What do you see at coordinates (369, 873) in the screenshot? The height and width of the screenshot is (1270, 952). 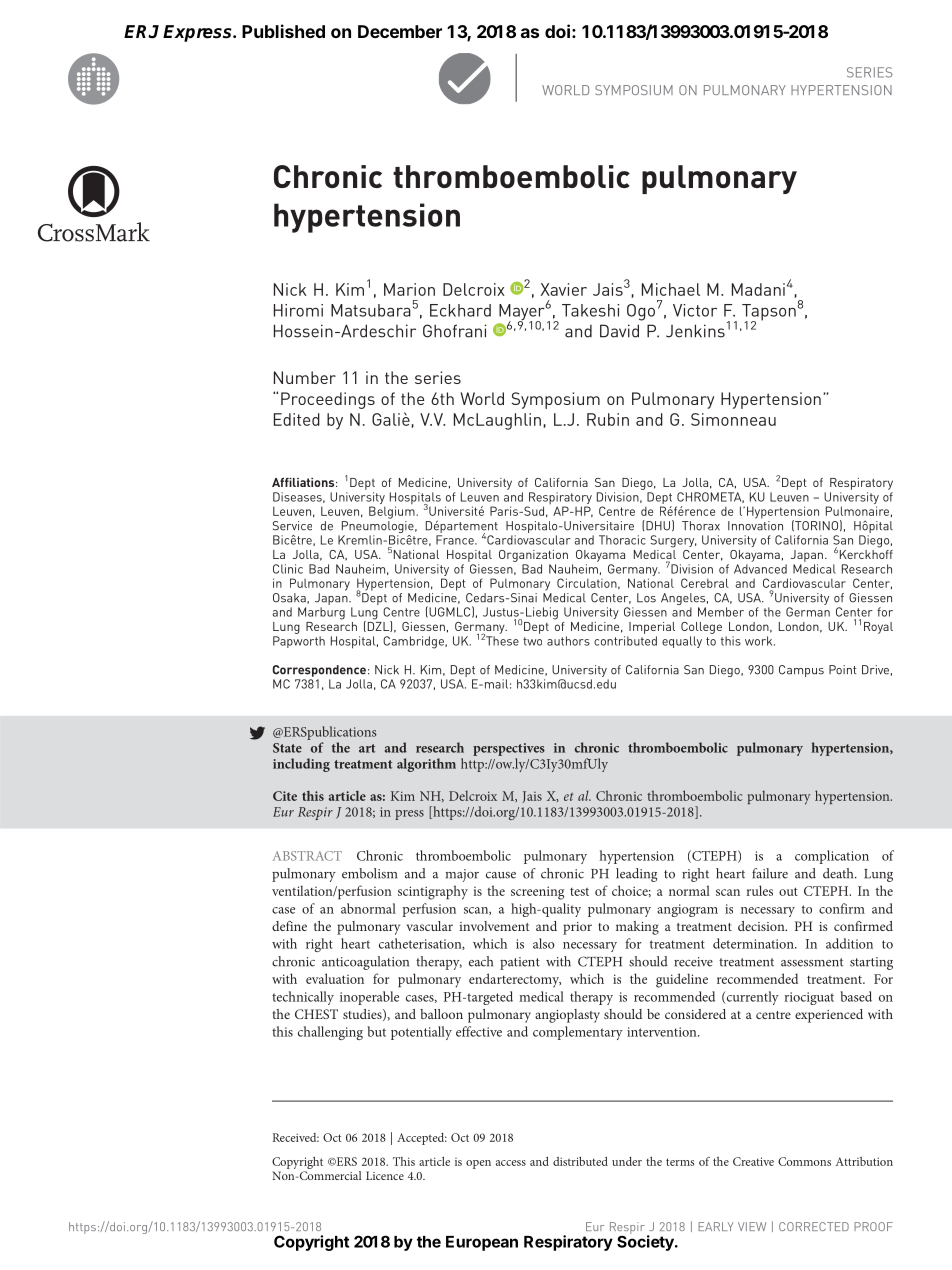 I see `embolism` at bounding box center [369, 873].
